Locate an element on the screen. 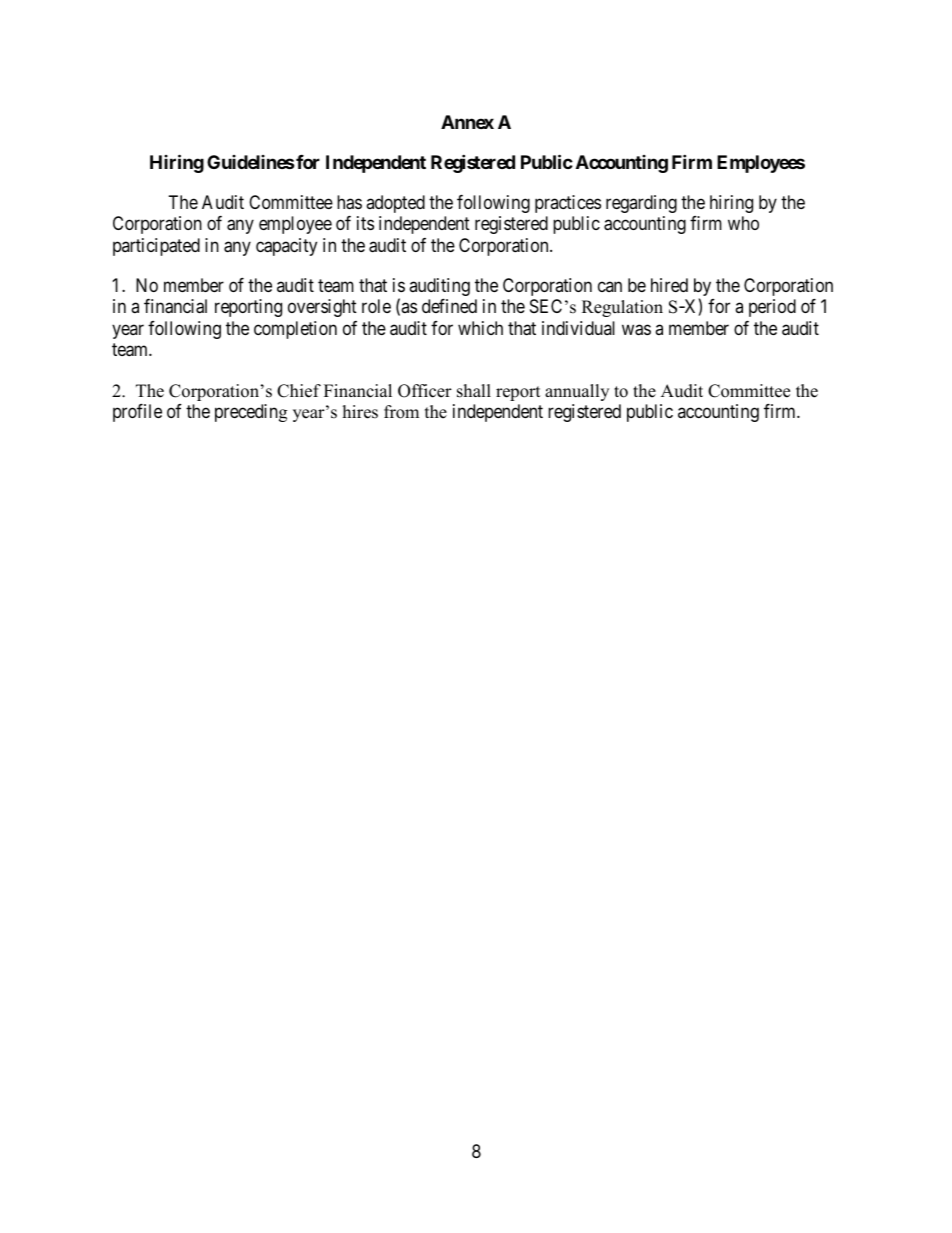 This screenshot has width=952, height=1233. regarding is located at coordinates (641, 204).
